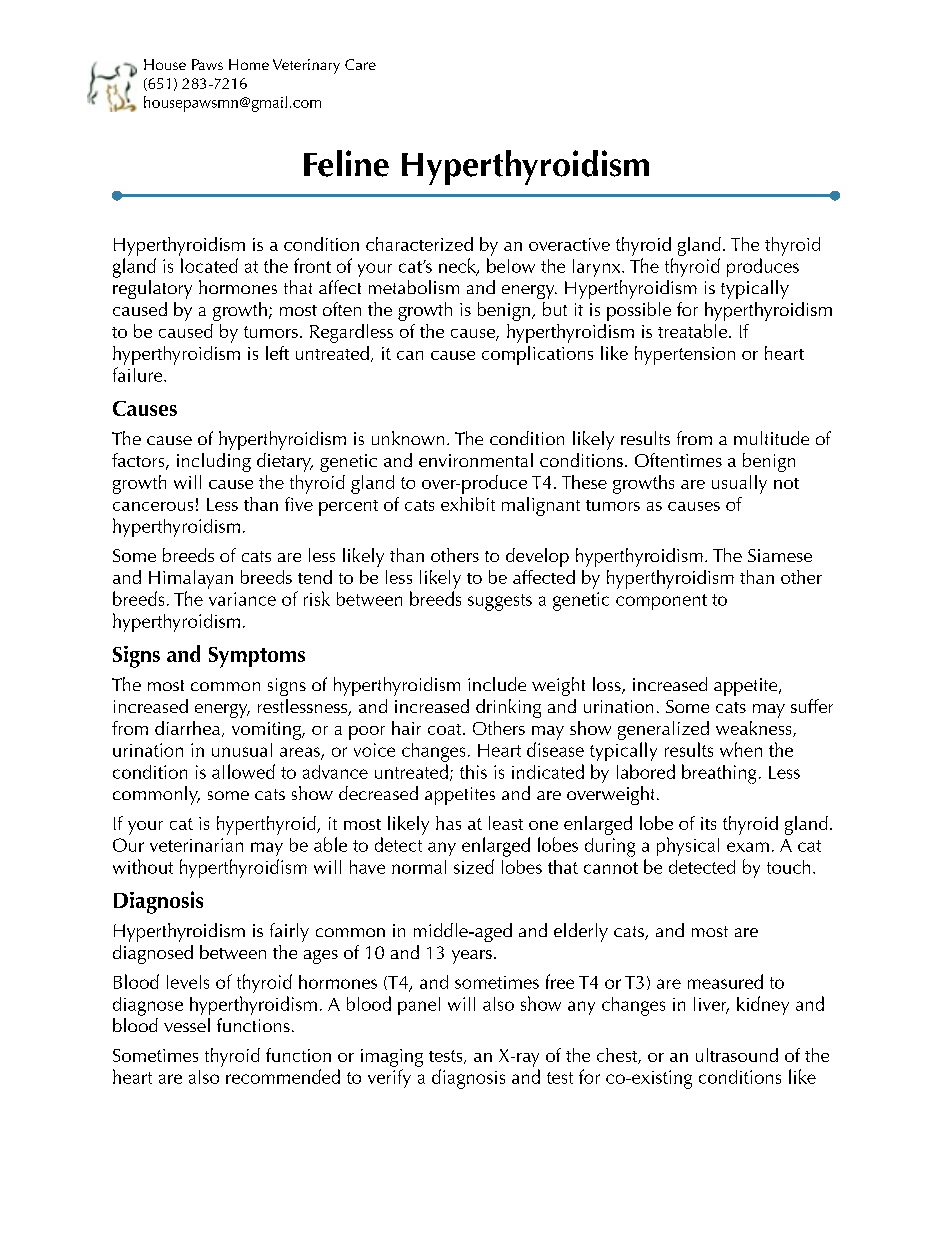 The width and height of the document is (952, 1233). What do you see at coordinates (419, 1006) in the document?
I see `panel` at bounding box center [419, 1006].
